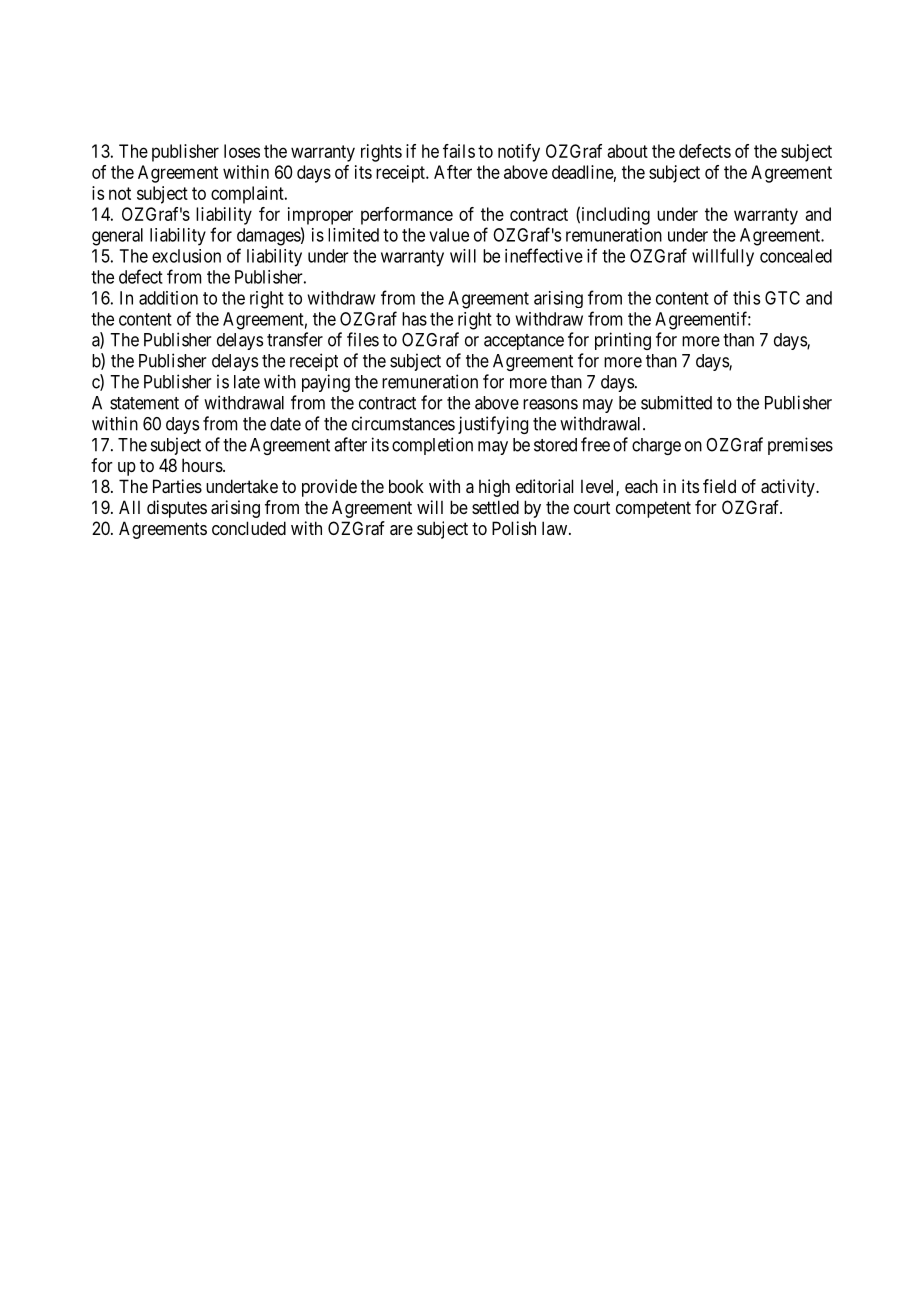 The image size is (903, 1316). What do you see at coordinates (796, 256) in the screenshot?
I see `concealed` at bounding box center [796, 256].
